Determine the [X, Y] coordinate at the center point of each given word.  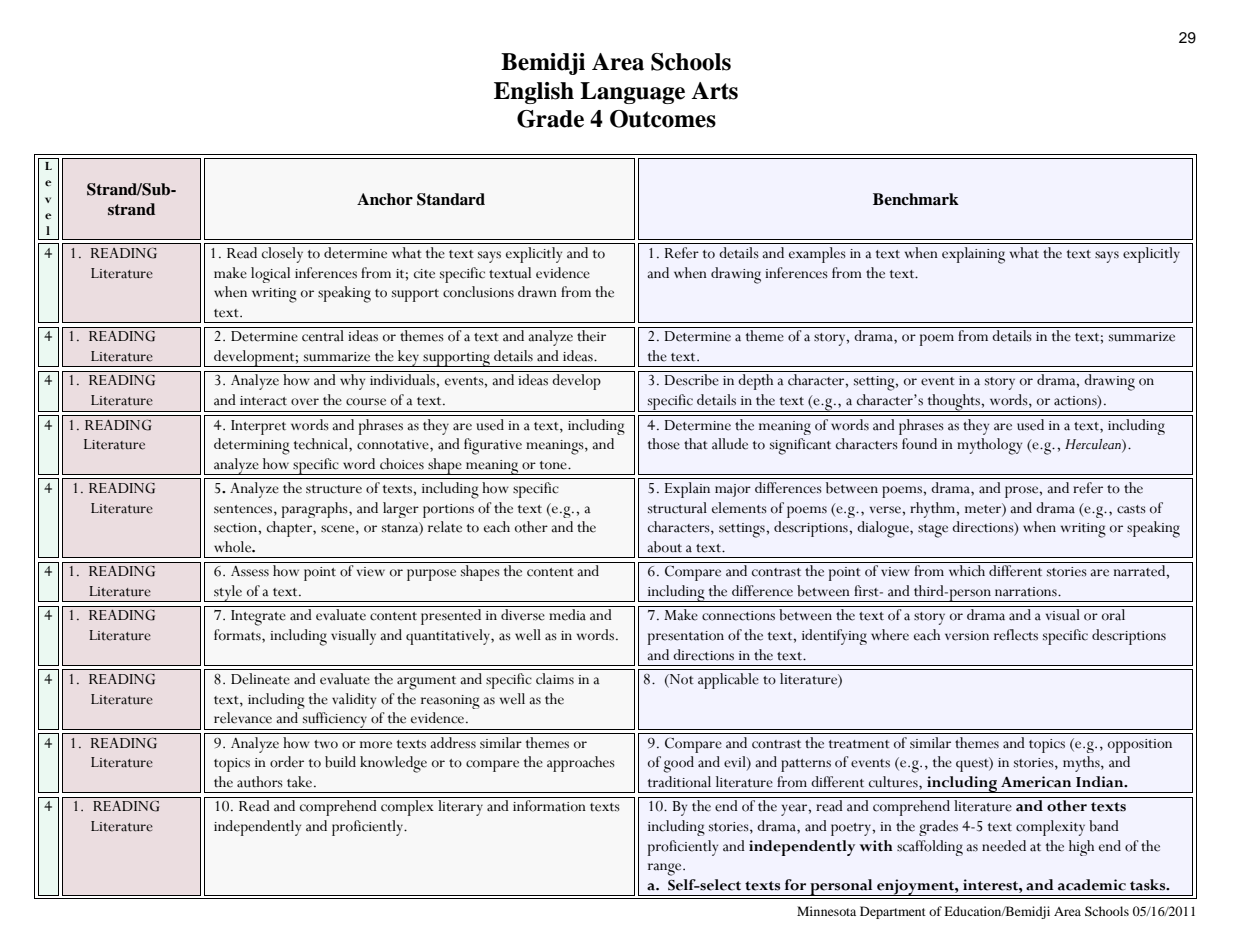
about [664, 547]
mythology [989, 446]
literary [460, 808]
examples [817, 255]
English [534, 93]
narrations [1027, 592]
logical [270, 275]
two [326, 744]
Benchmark [916, 199]
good [678, 764]
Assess [250, 571]
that [696, 444]
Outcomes [663, 119]
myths [1082, 764]
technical [322, 445]
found [919, 444]
